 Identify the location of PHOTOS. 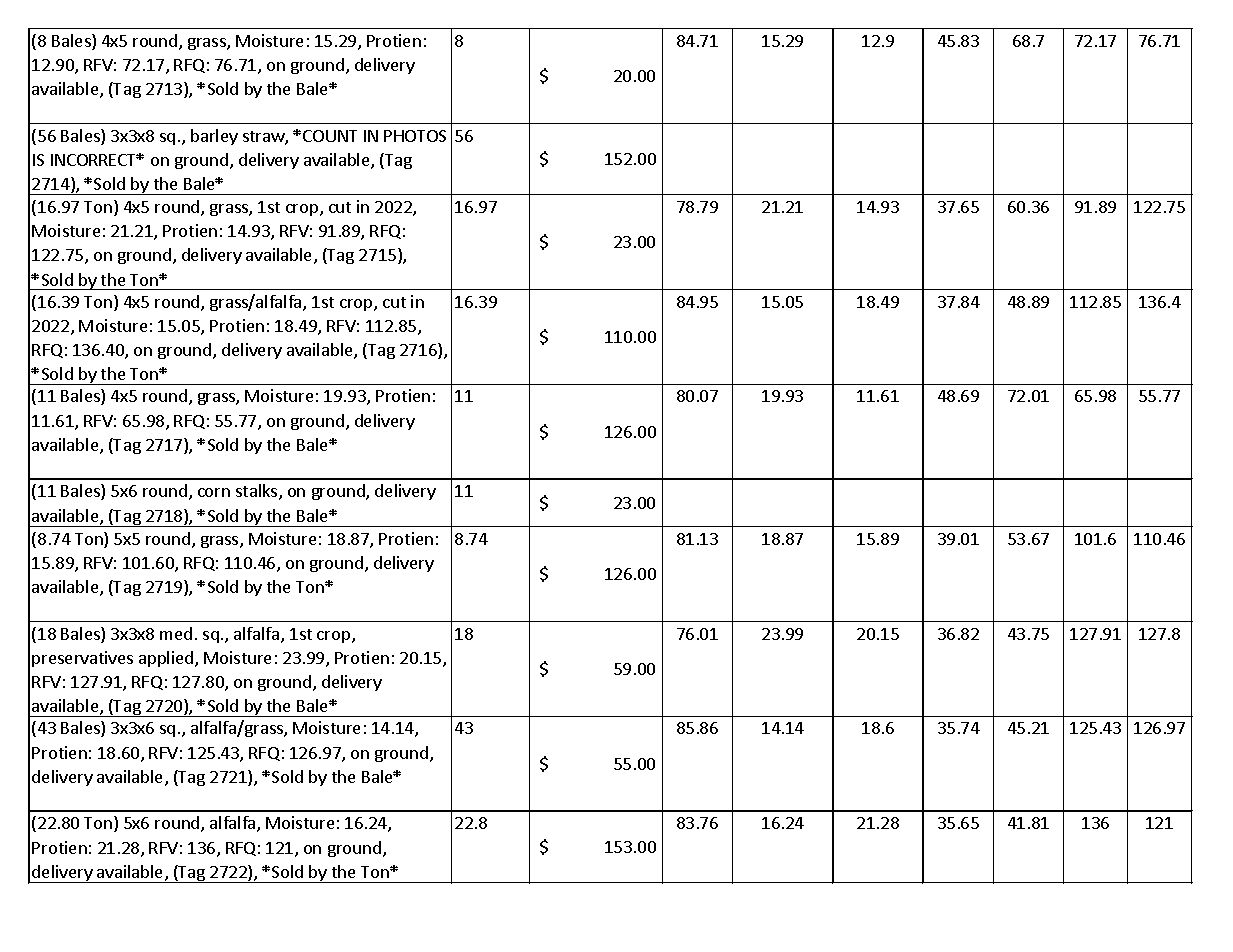
(415, 136).
